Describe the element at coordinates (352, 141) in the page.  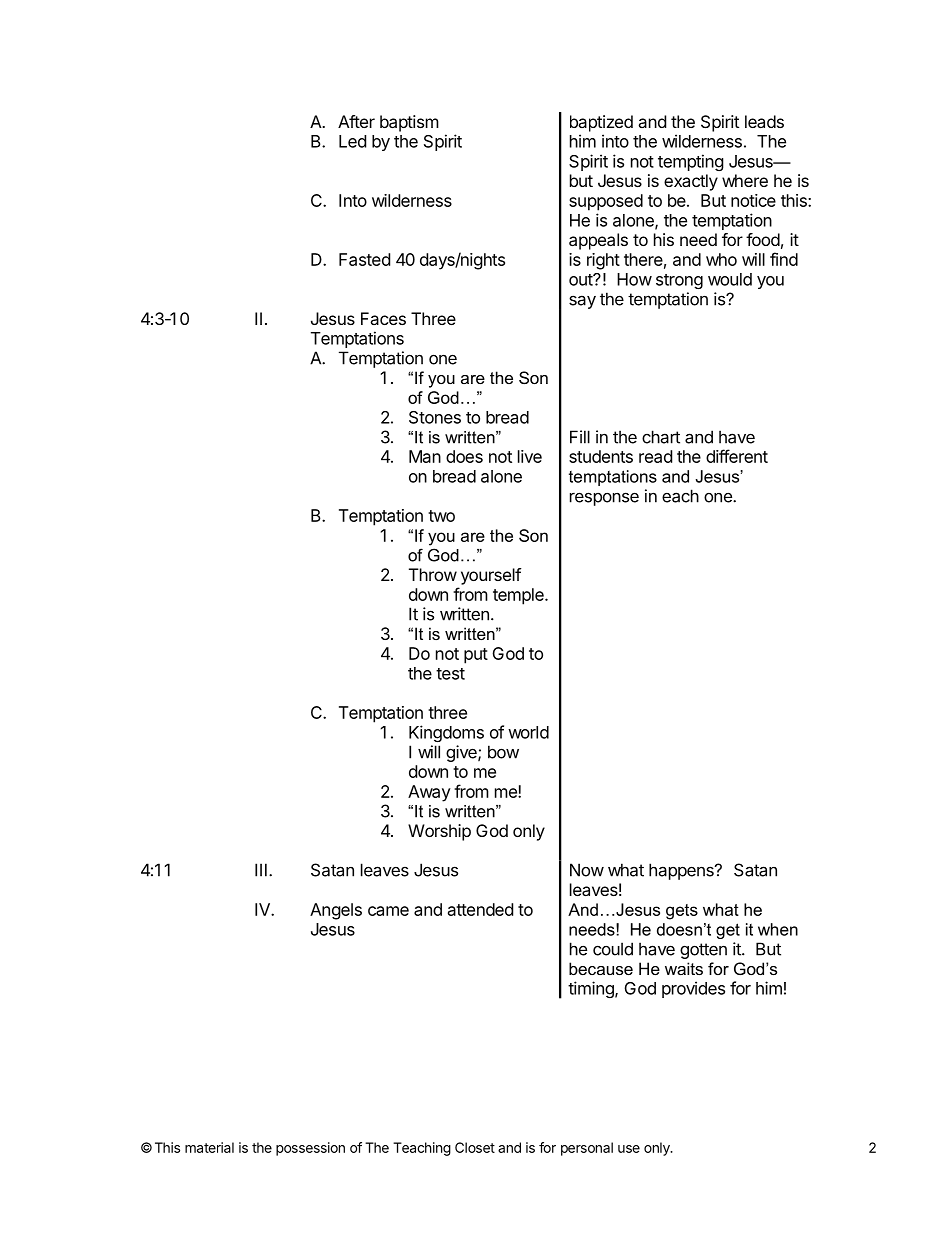
I see `Led` at that location.
